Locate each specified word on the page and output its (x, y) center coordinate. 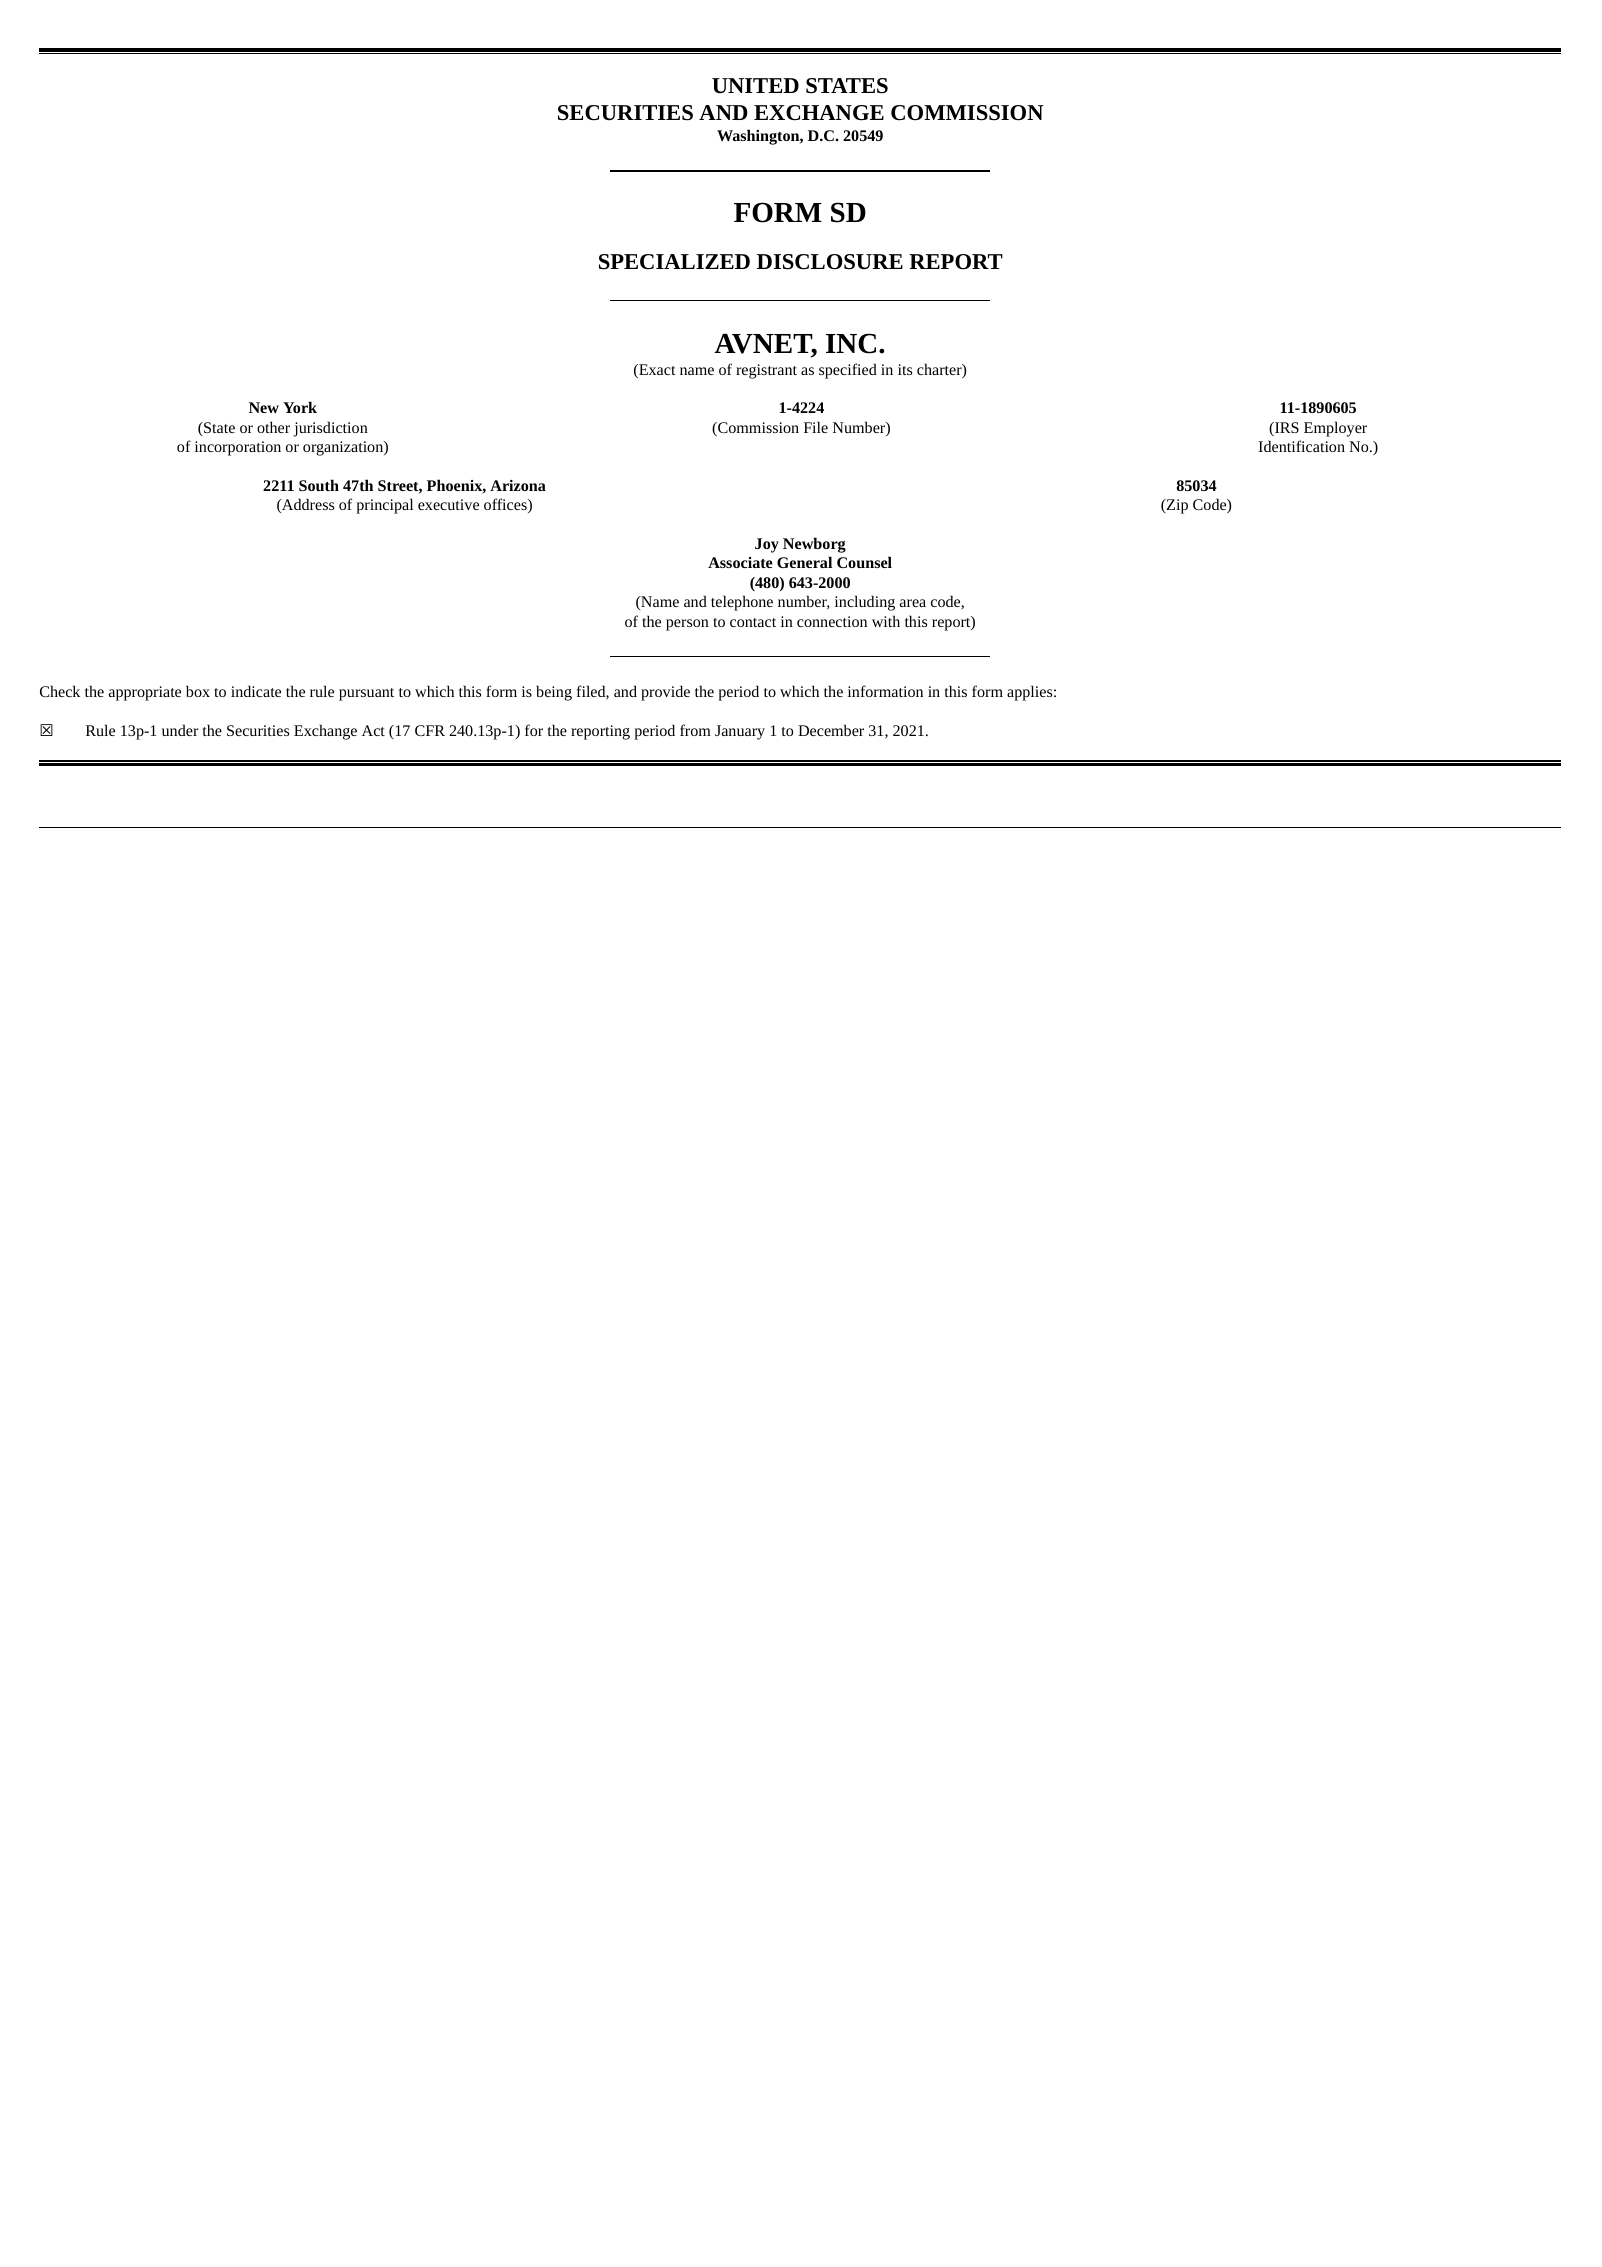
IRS (1286, 429)
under (180, 730)
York (300, 407)
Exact (656, 371)
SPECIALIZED (674, 262)
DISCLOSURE (830, 262)
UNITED (755, 85)
